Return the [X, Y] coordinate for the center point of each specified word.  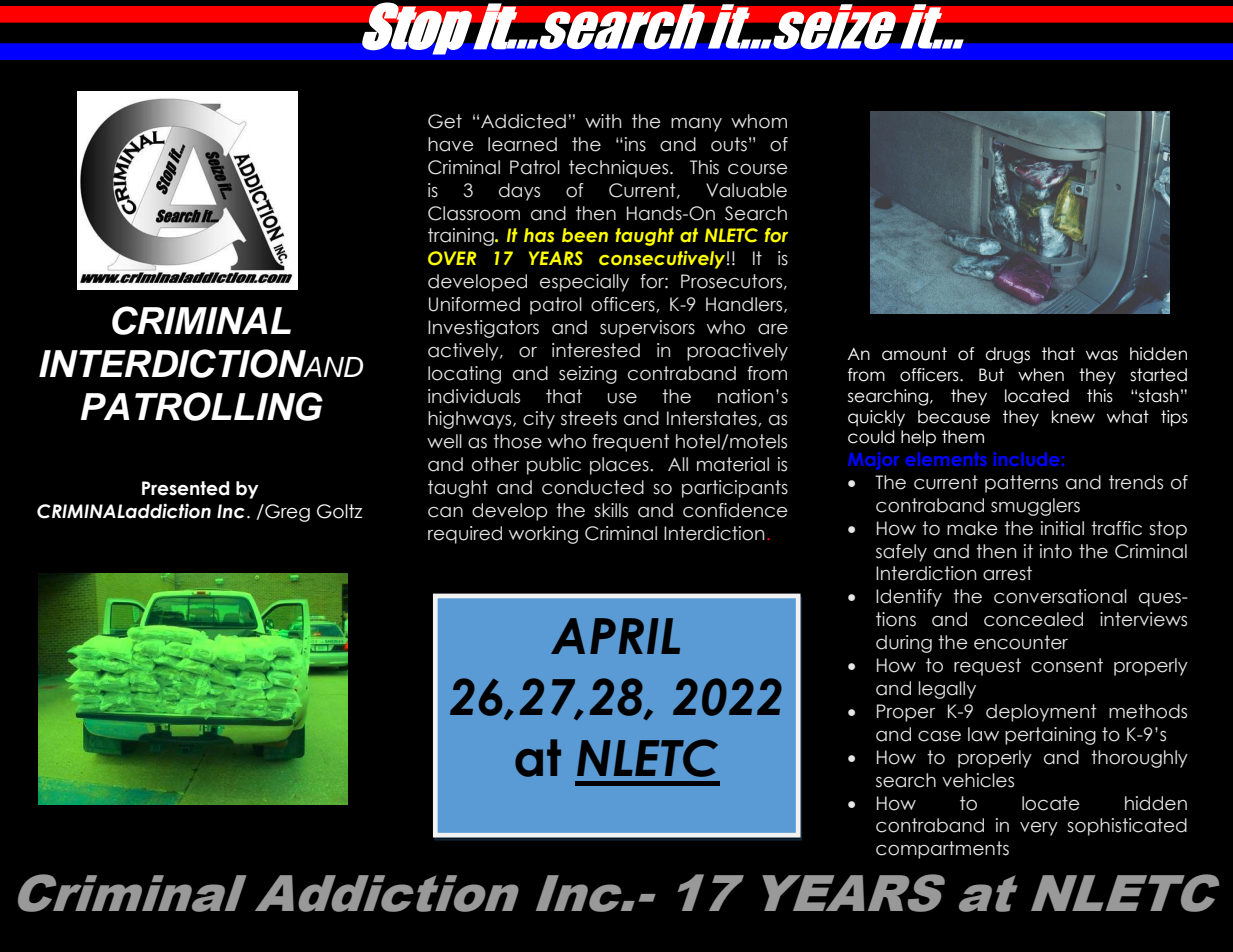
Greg [286, 513]
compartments [942, 850]
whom [759, 121]
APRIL [615, 636]
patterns [1021, 484]
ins [635, 144]
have [451, 144]
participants [735, 489]
